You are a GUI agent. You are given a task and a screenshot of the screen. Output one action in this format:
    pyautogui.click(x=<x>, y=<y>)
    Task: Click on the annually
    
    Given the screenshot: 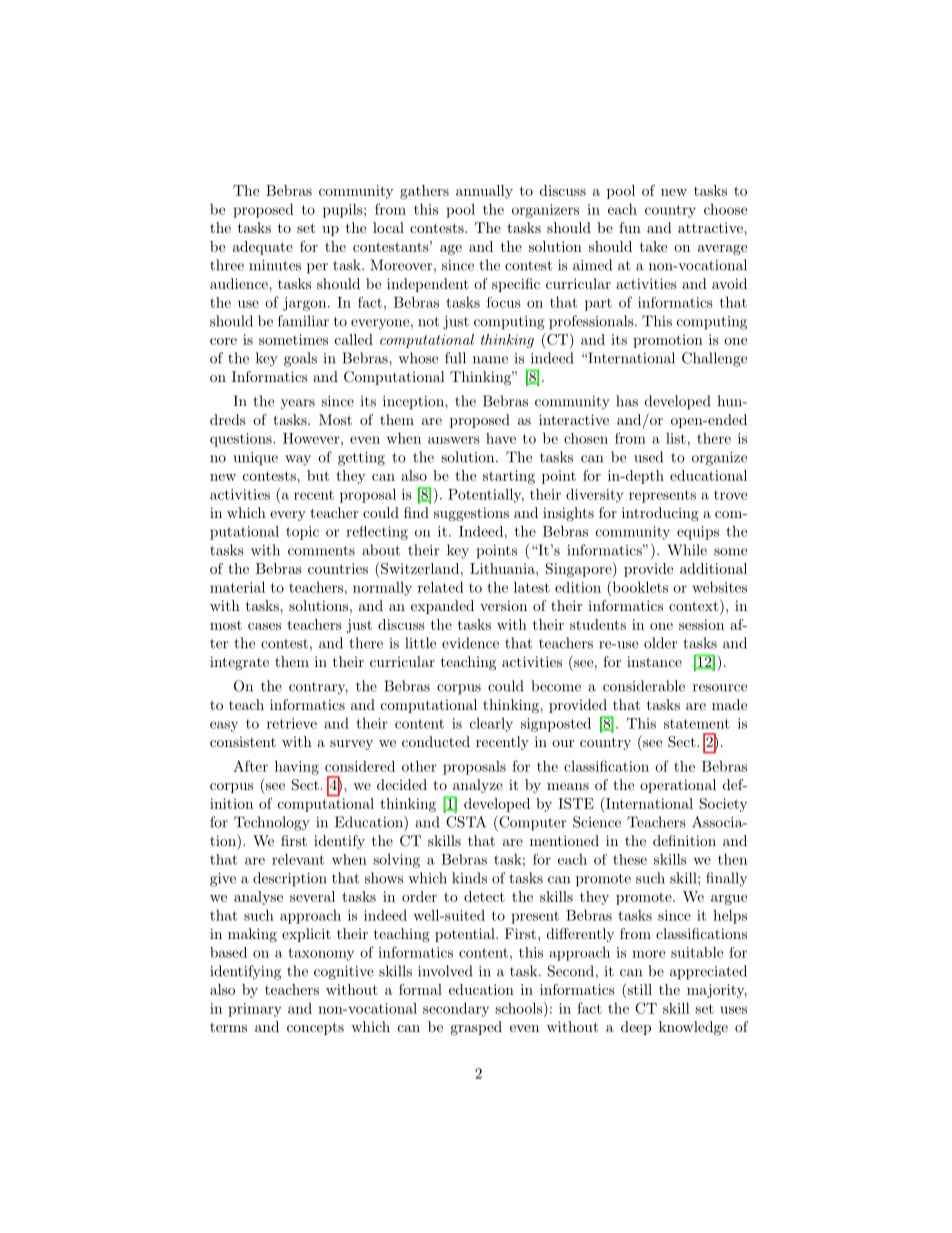 What is the action you would take?
    pyautogui.click(x=484, y=192)
